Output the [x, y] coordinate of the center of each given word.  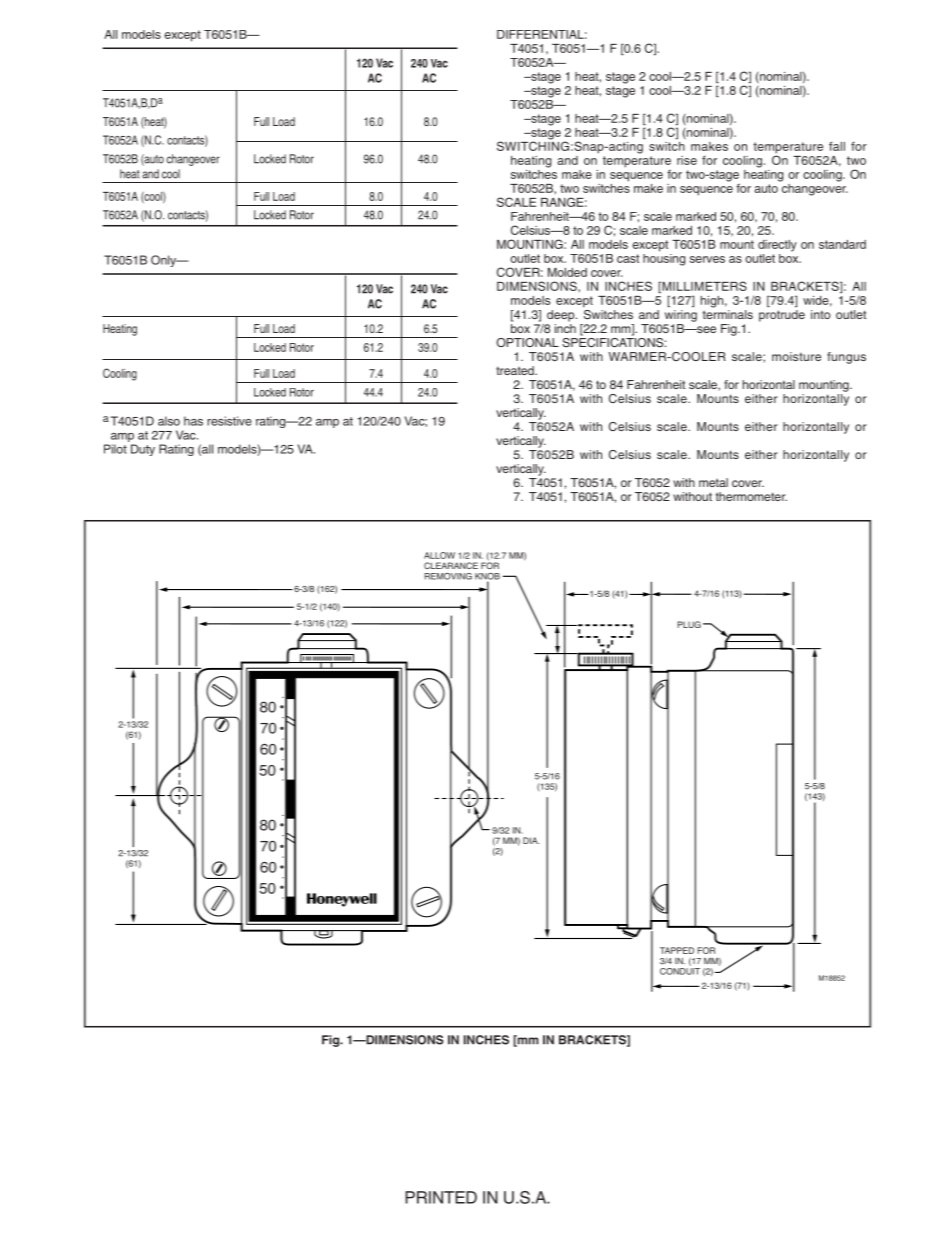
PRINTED [441, 1197]
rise [687, 160]
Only [164, 261]
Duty [143, 450]
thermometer [751, 496]
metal [713, 482]
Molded [567, 272]
